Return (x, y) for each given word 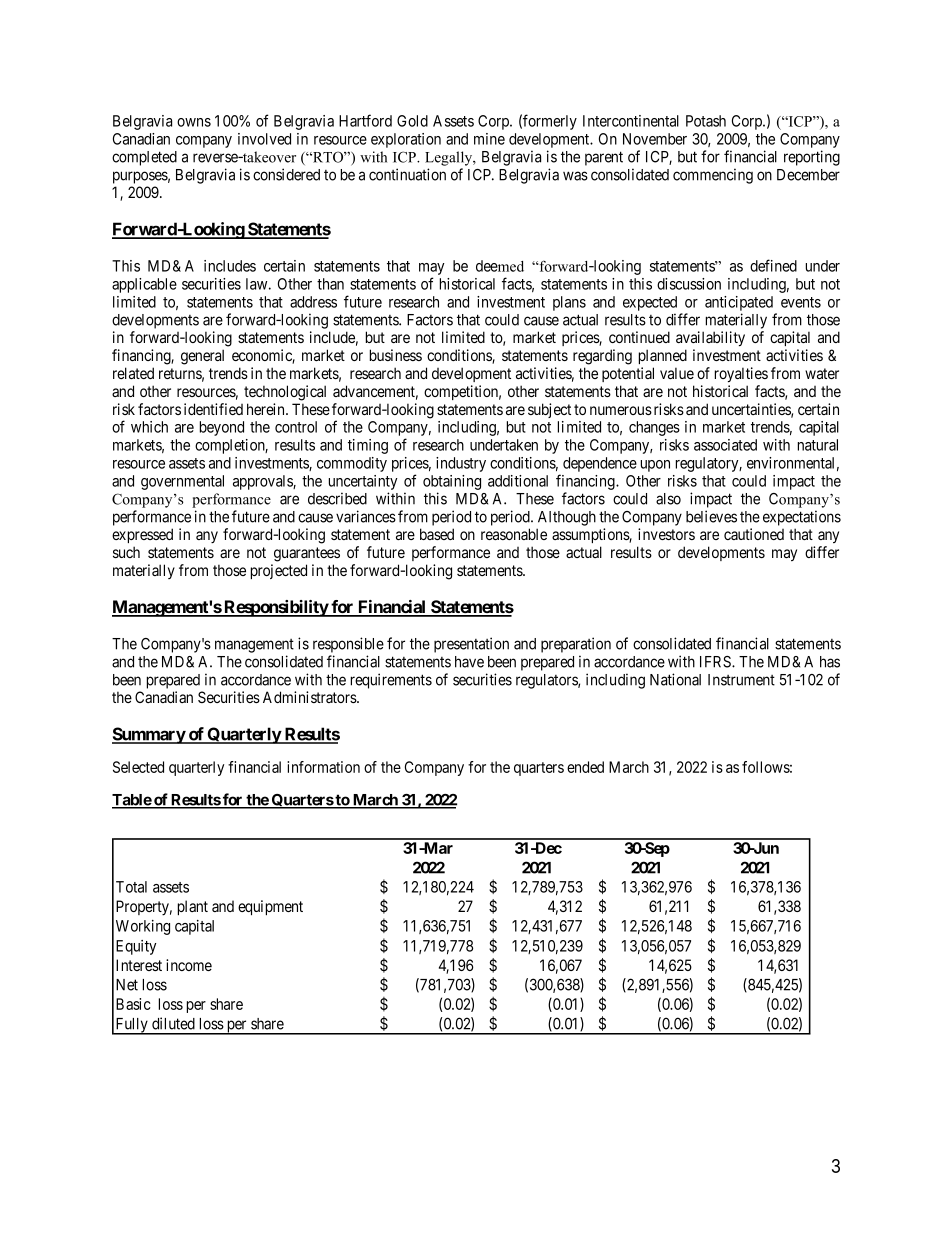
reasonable (514, 534)
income (189, 965)
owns (194, 122)
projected (279, 571)
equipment (270, 908)
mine (489, 139)
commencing (713, 176)
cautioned (754, 534)
